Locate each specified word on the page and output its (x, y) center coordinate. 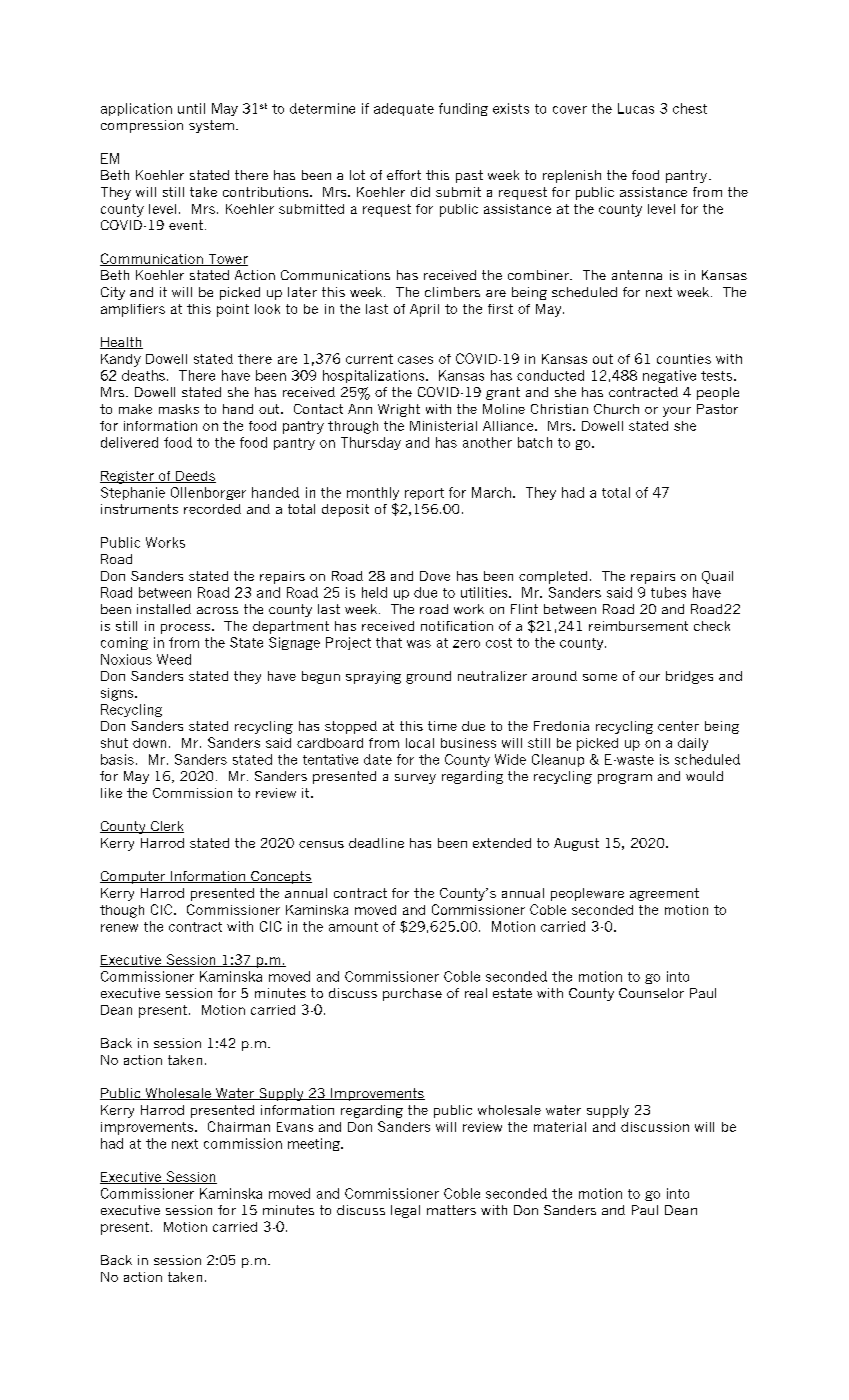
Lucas (636, 108)
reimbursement (638, 626)
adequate (404, 109)
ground (428, 677)
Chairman (239, 1126)
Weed (174, 659)
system (211, 126)
